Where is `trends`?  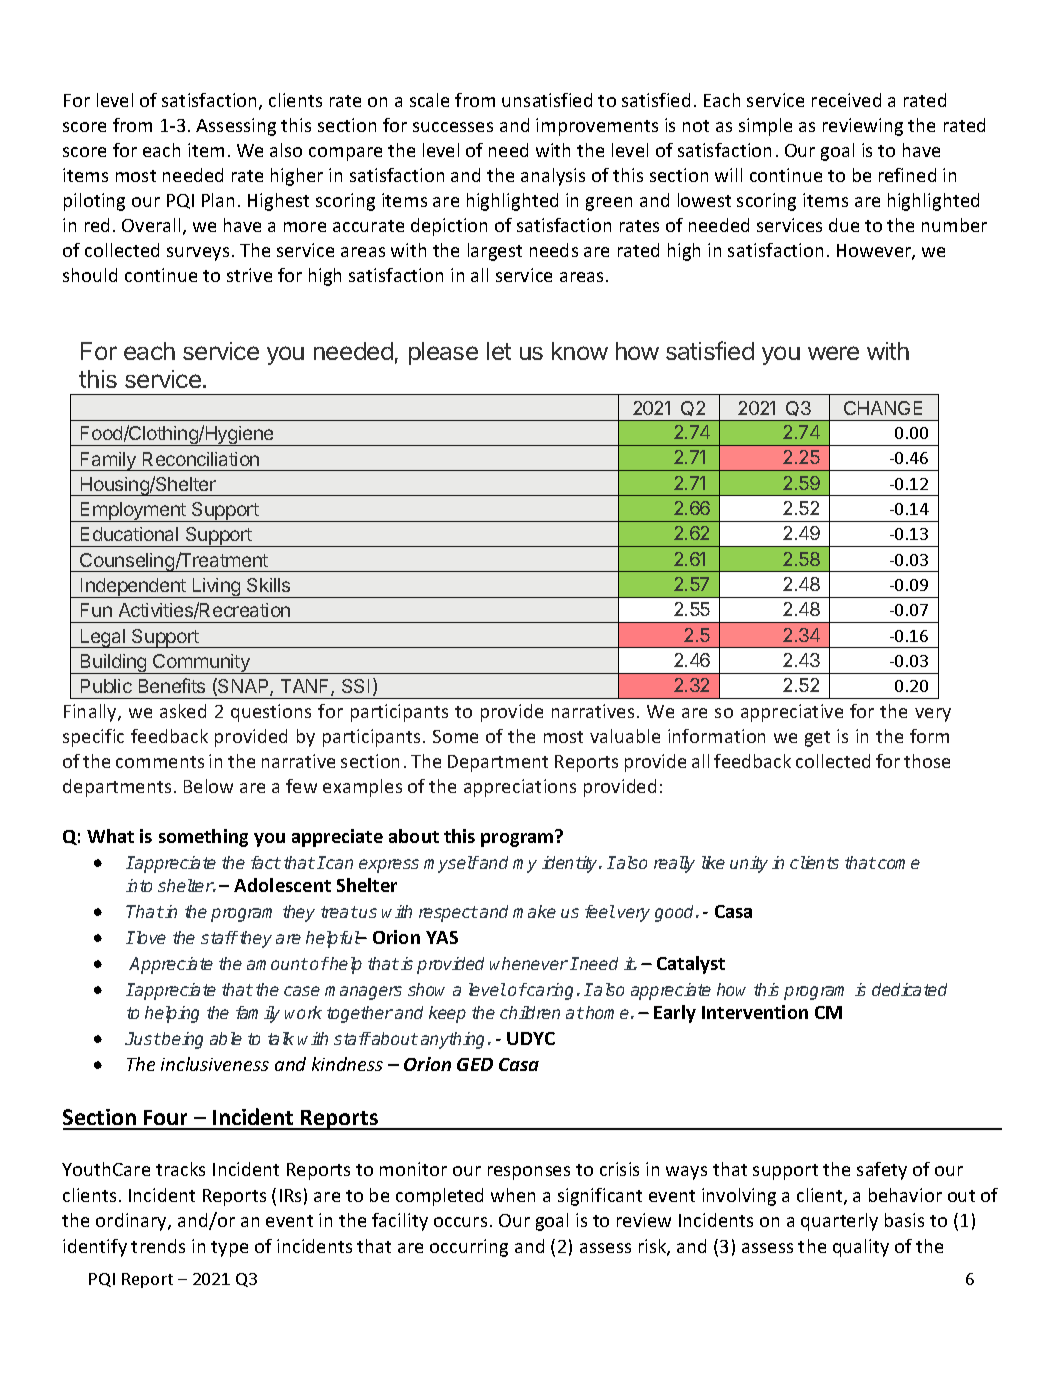
trends is located at coordinates (158, 1246).
